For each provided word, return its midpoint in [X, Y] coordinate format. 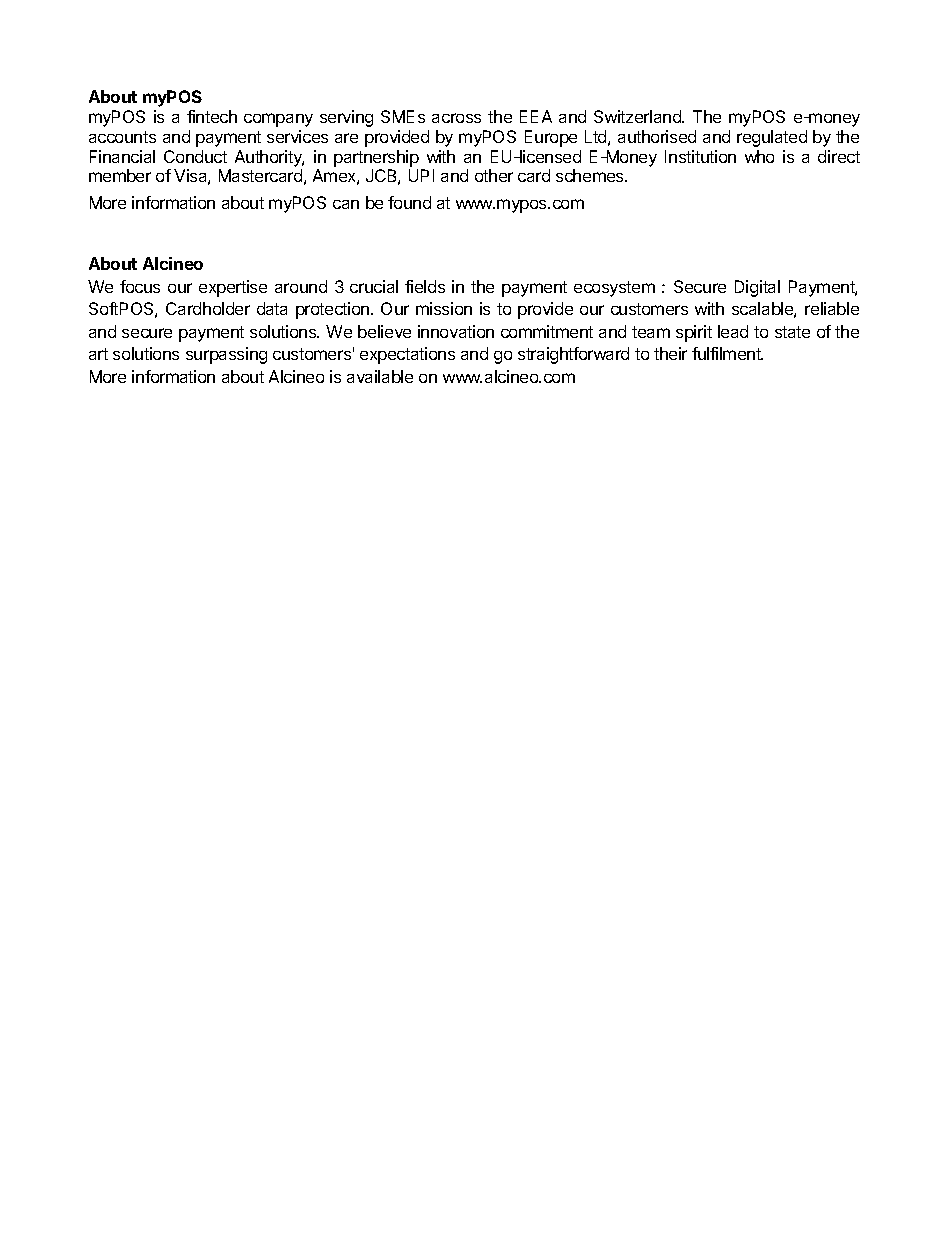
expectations [407, 355]
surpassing [226, 355]
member [120, 175]
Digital [757, 288]
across [456, 118]
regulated [772, 138]
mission [444, 308]
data [272, 308]
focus [140, 286]
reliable [832, 308]
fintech [212, 116]
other [494, 175]
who [759, 156]
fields [425, 286]
